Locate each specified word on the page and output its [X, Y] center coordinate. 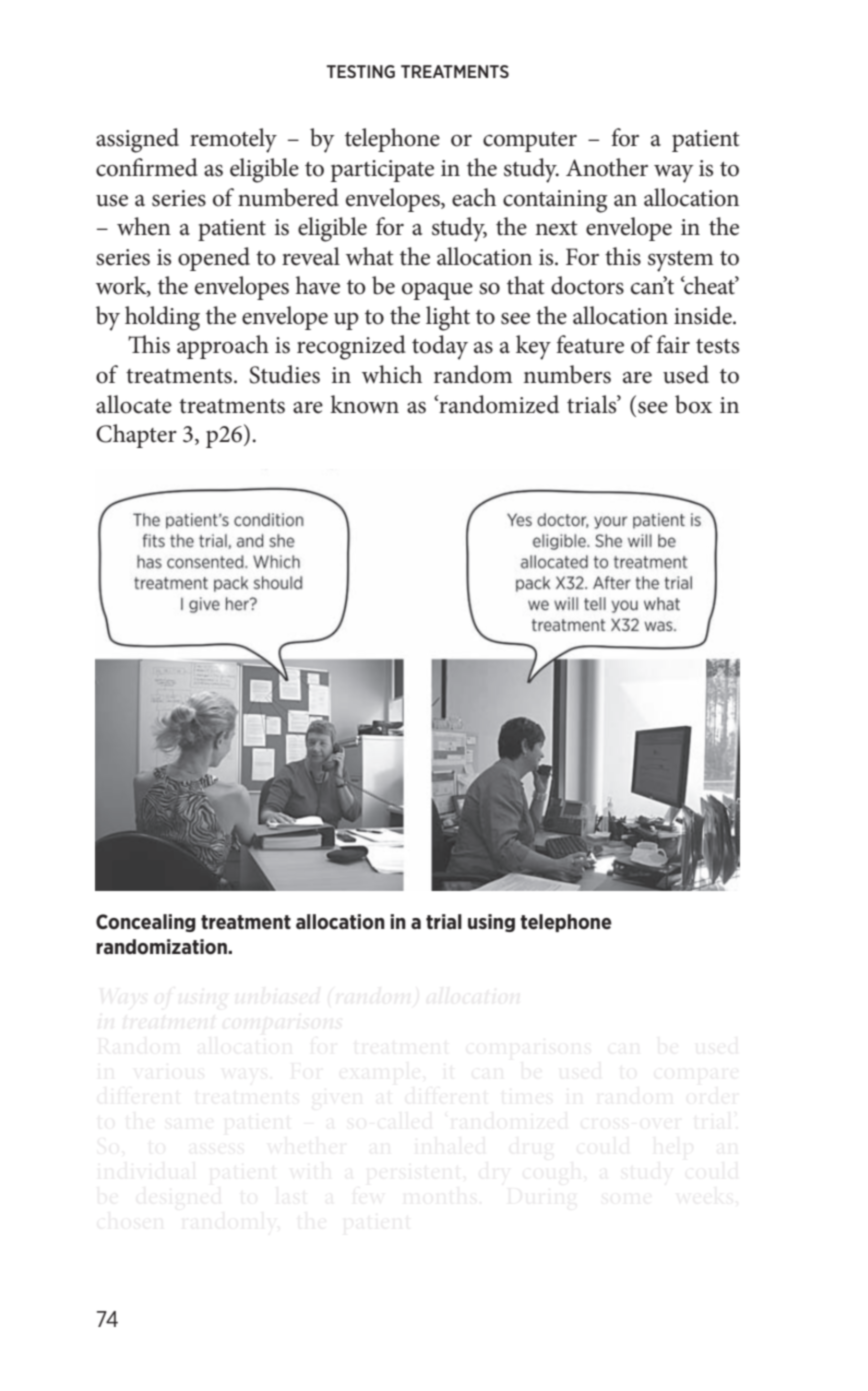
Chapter [136, 436]
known [364, 404]
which [392, 374]
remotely [233, 140]
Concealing [146, 923]
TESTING [361, 71]
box [693, 404]
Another [607, 167]
